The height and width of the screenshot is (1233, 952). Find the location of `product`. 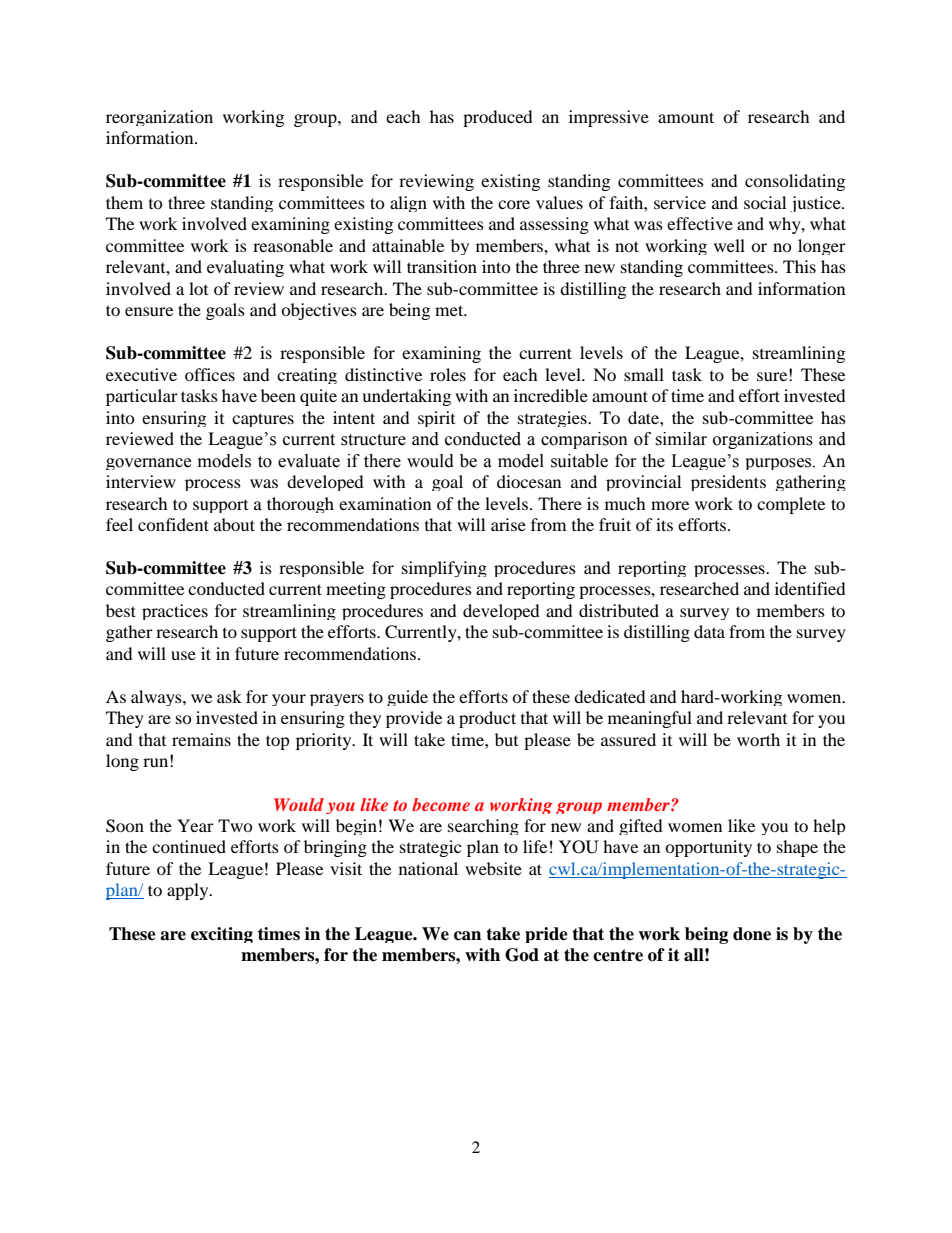

product is located at coordinates (487, 719).
